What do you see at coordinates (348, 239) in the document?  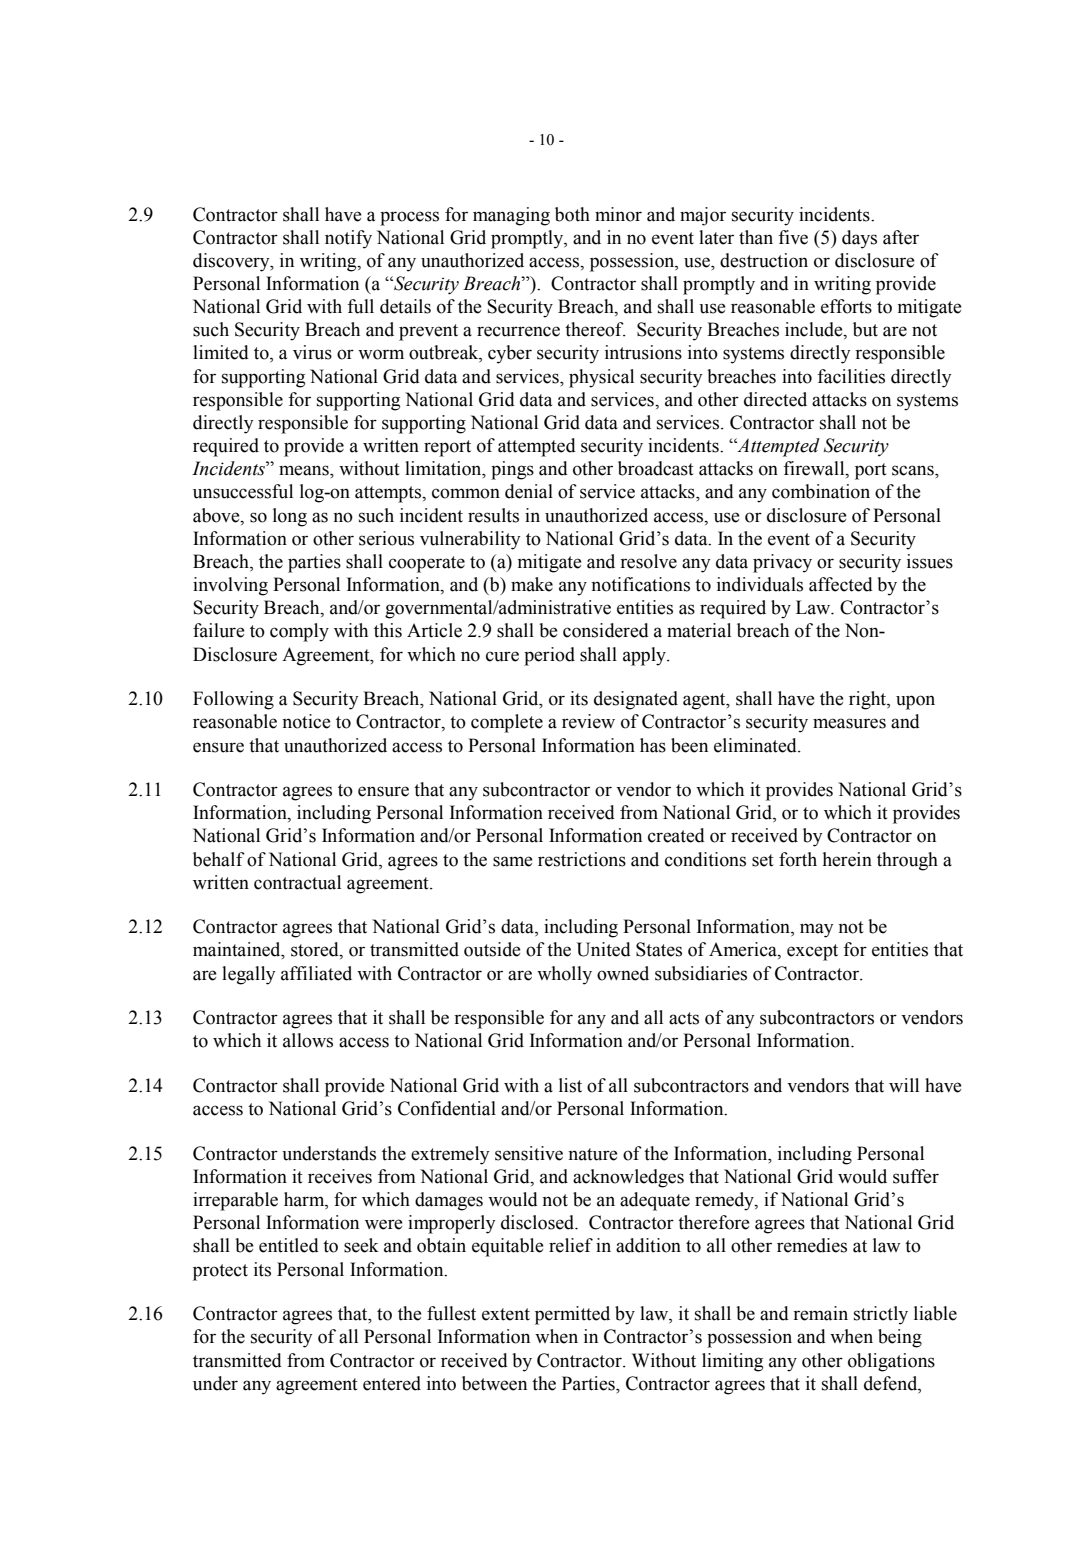 I see `notify` at bounding box center [348, 239].
